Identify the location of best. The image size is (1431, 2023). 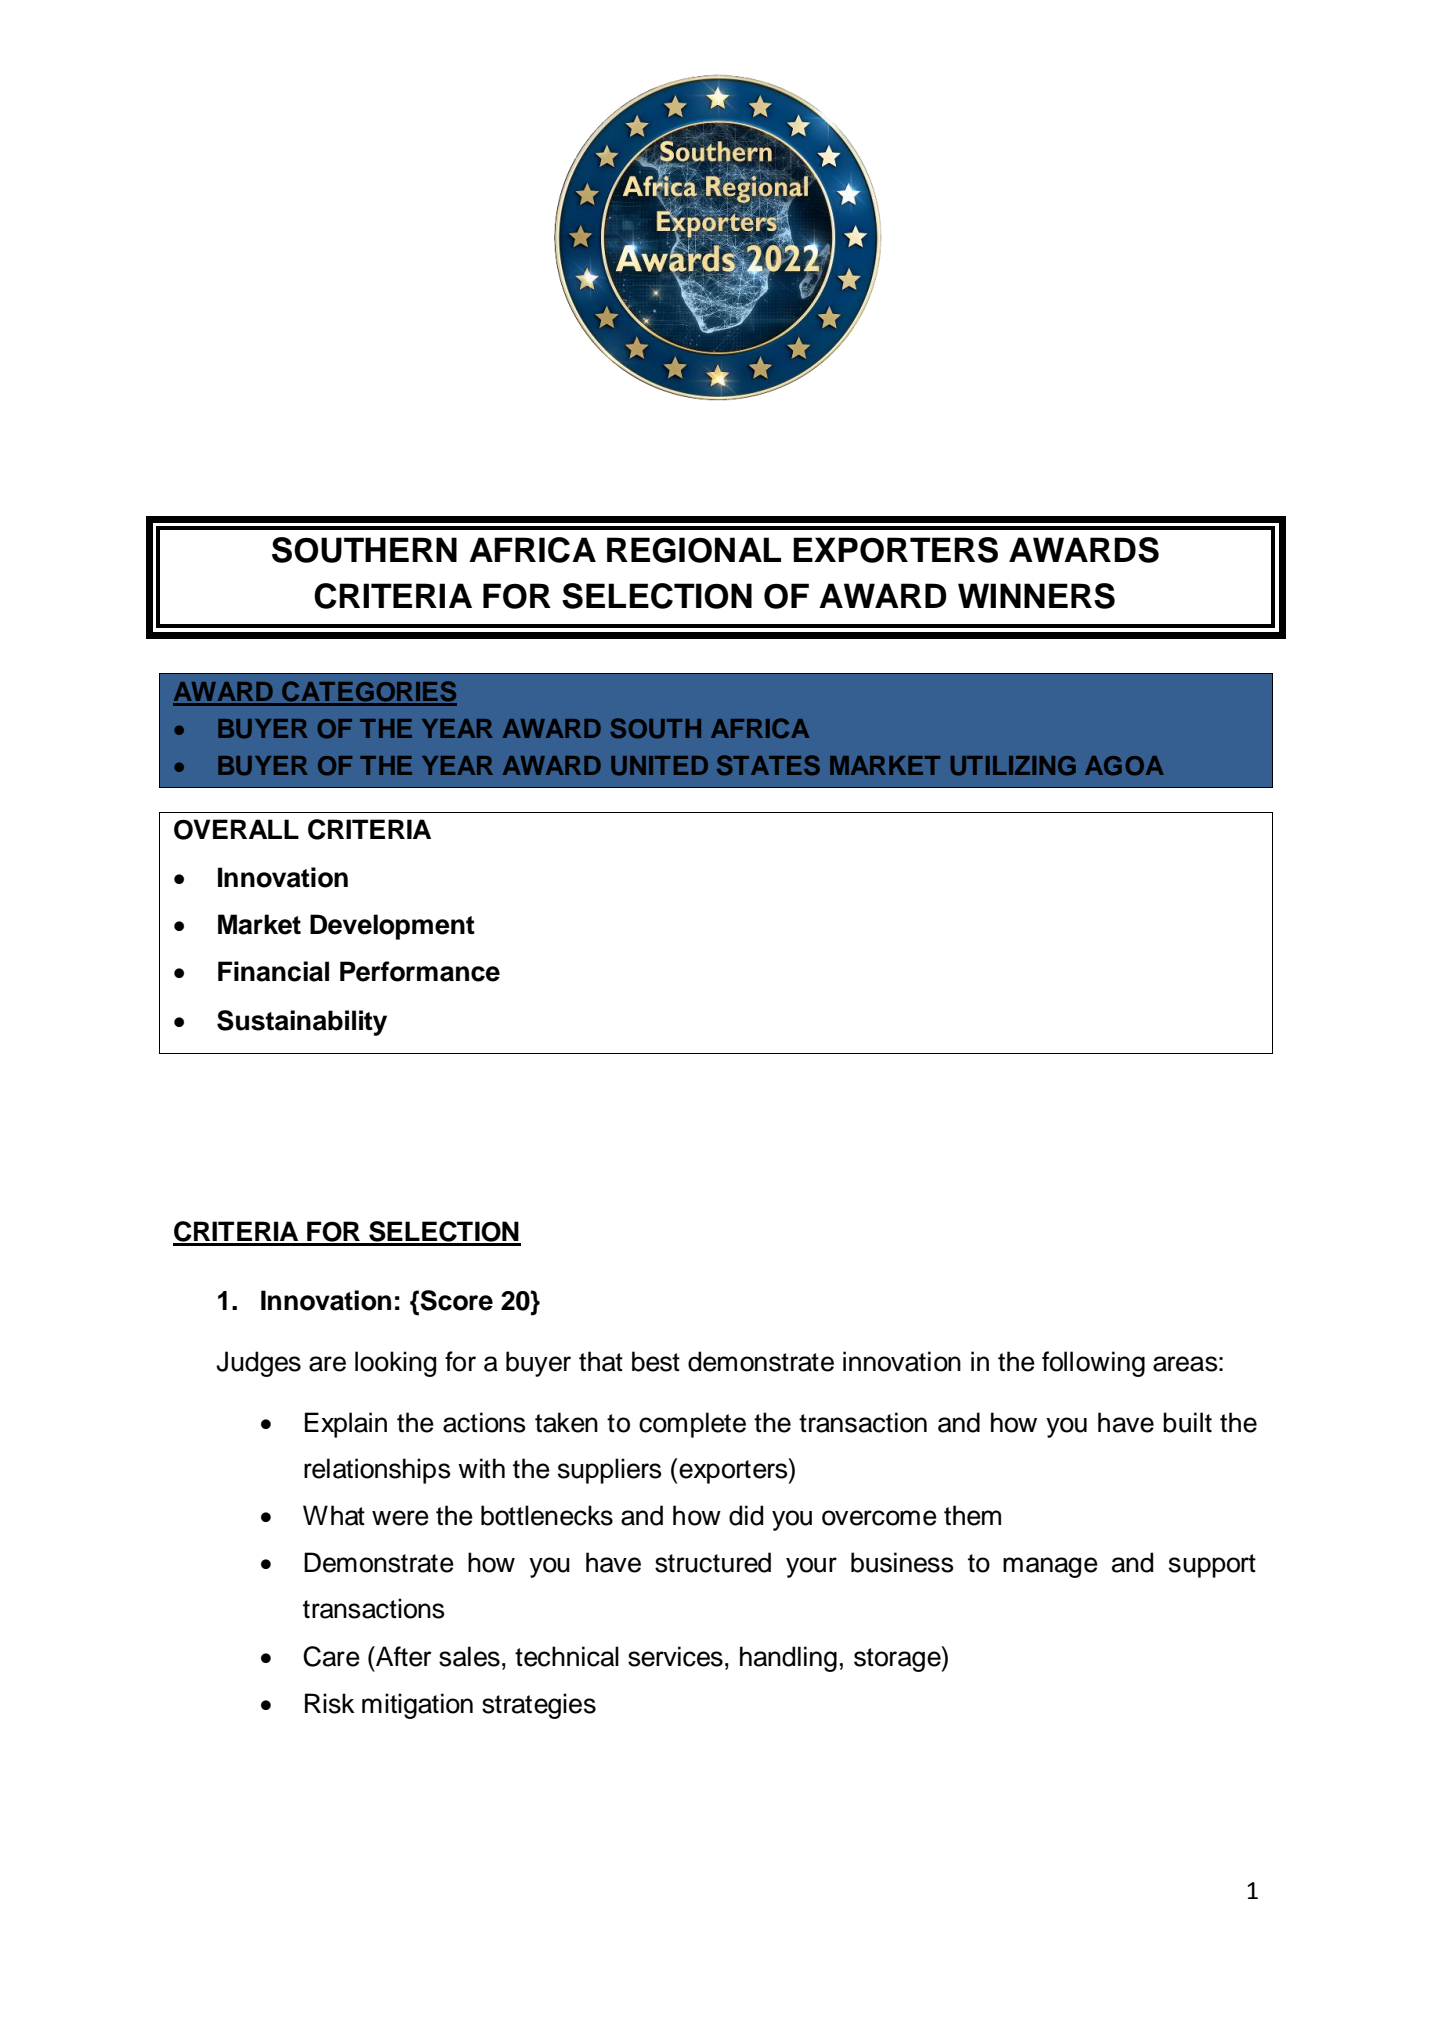
(656, 1361).
